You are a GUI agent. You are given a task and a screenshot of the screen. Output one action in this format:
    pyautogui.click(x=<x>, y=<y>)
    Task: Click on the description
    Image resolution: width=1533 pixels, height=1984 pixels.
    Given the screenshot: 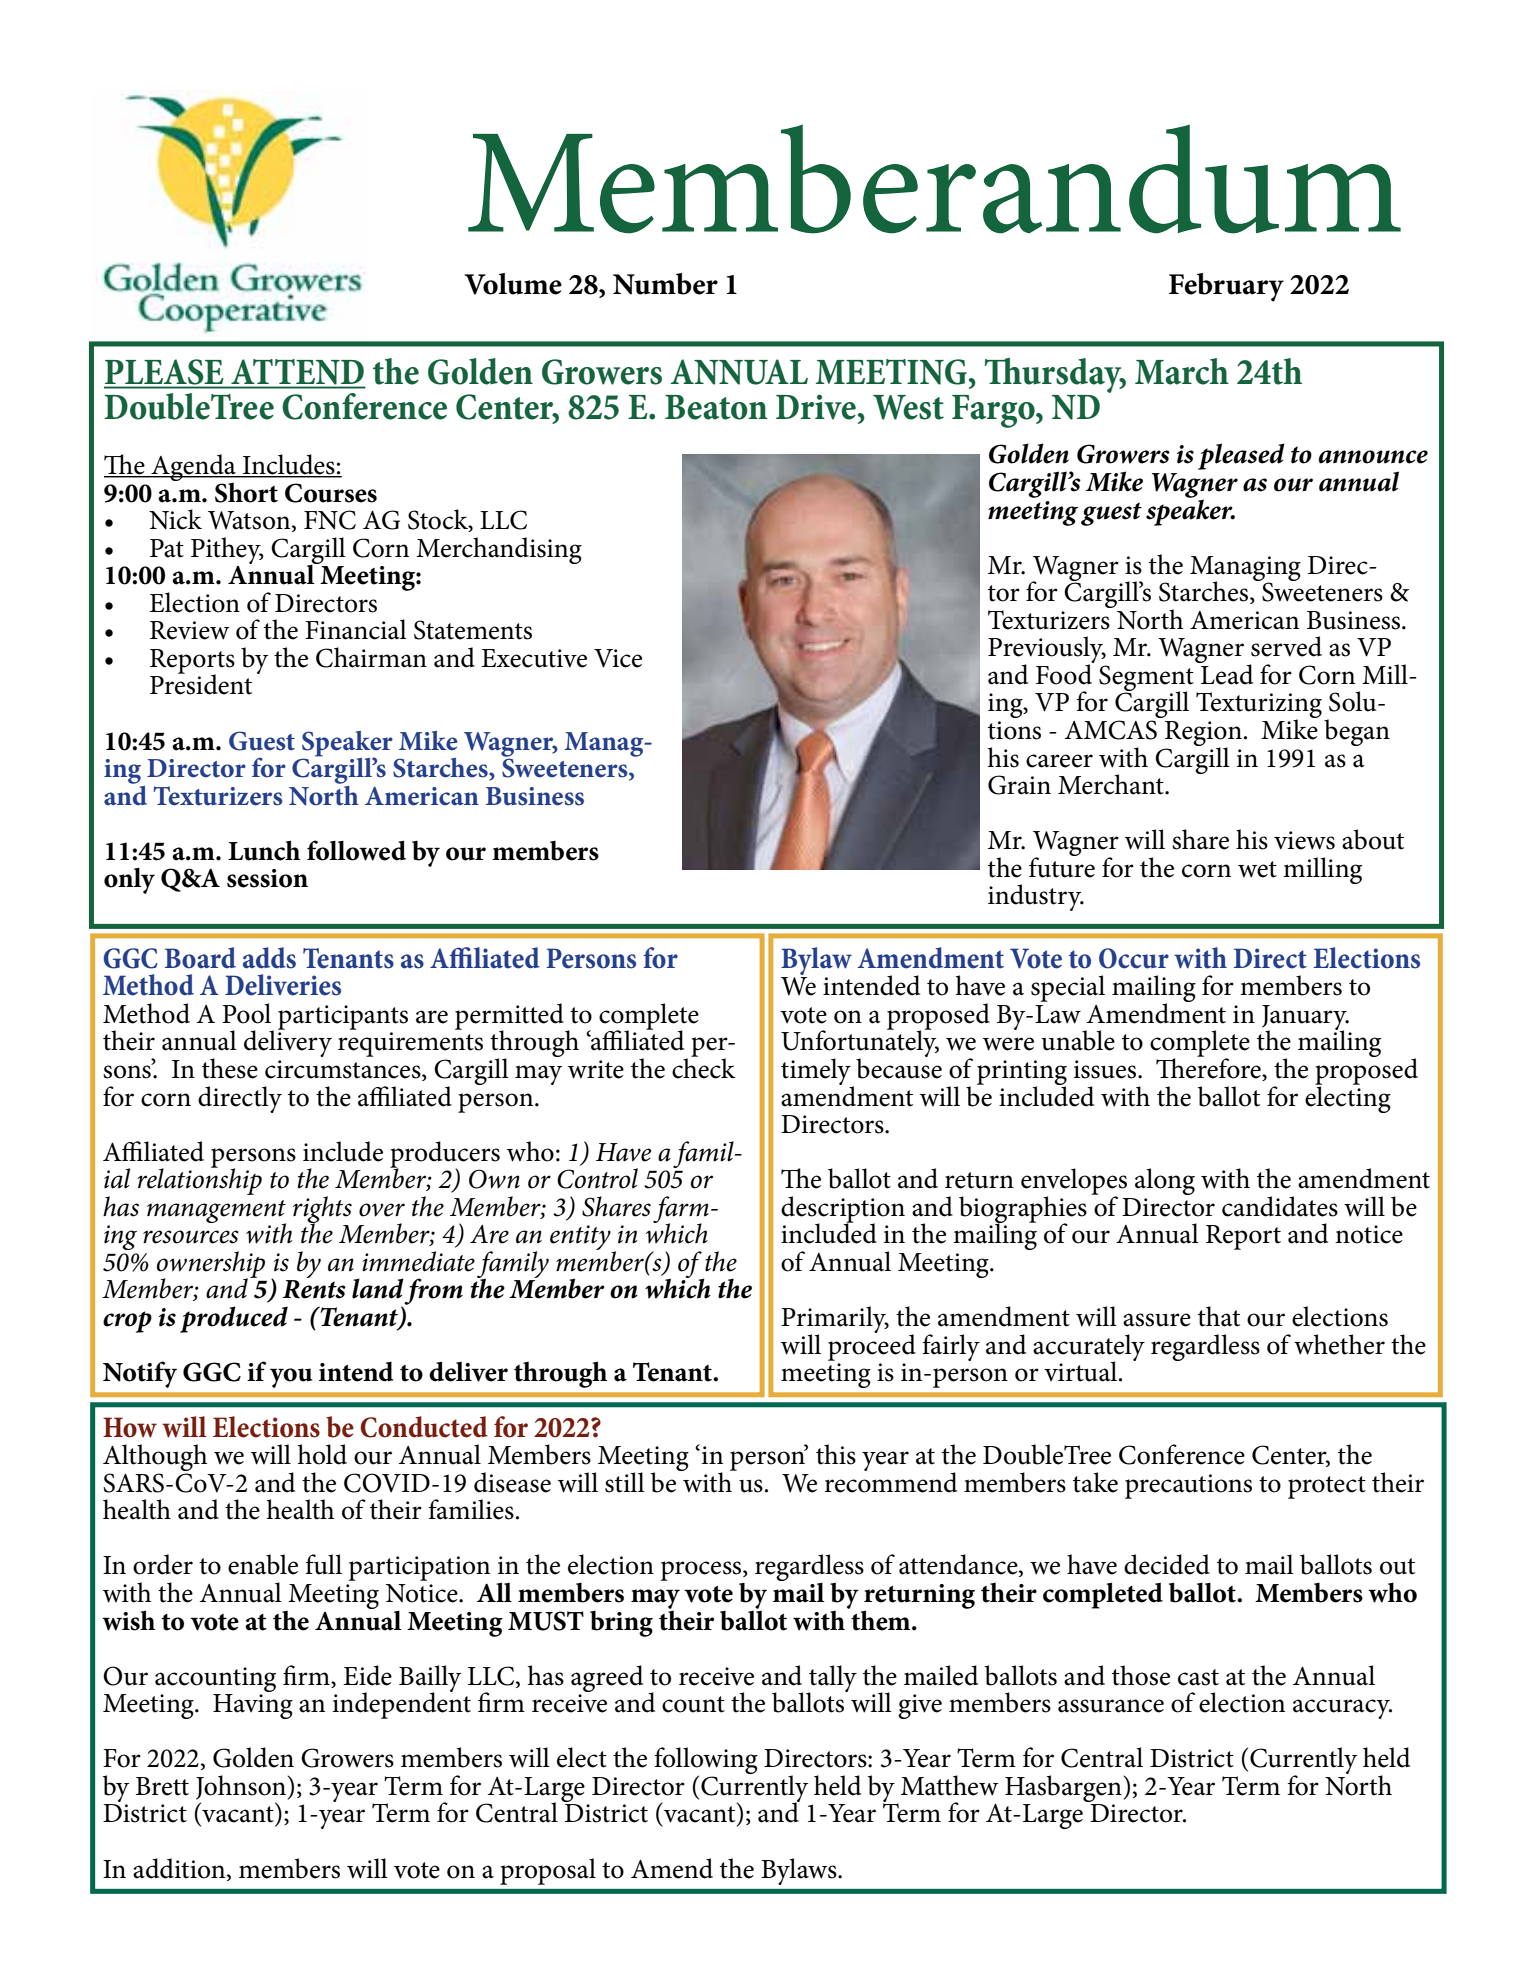 What is the action you would take?
    pyautogui.click(x=843, y=1210)
